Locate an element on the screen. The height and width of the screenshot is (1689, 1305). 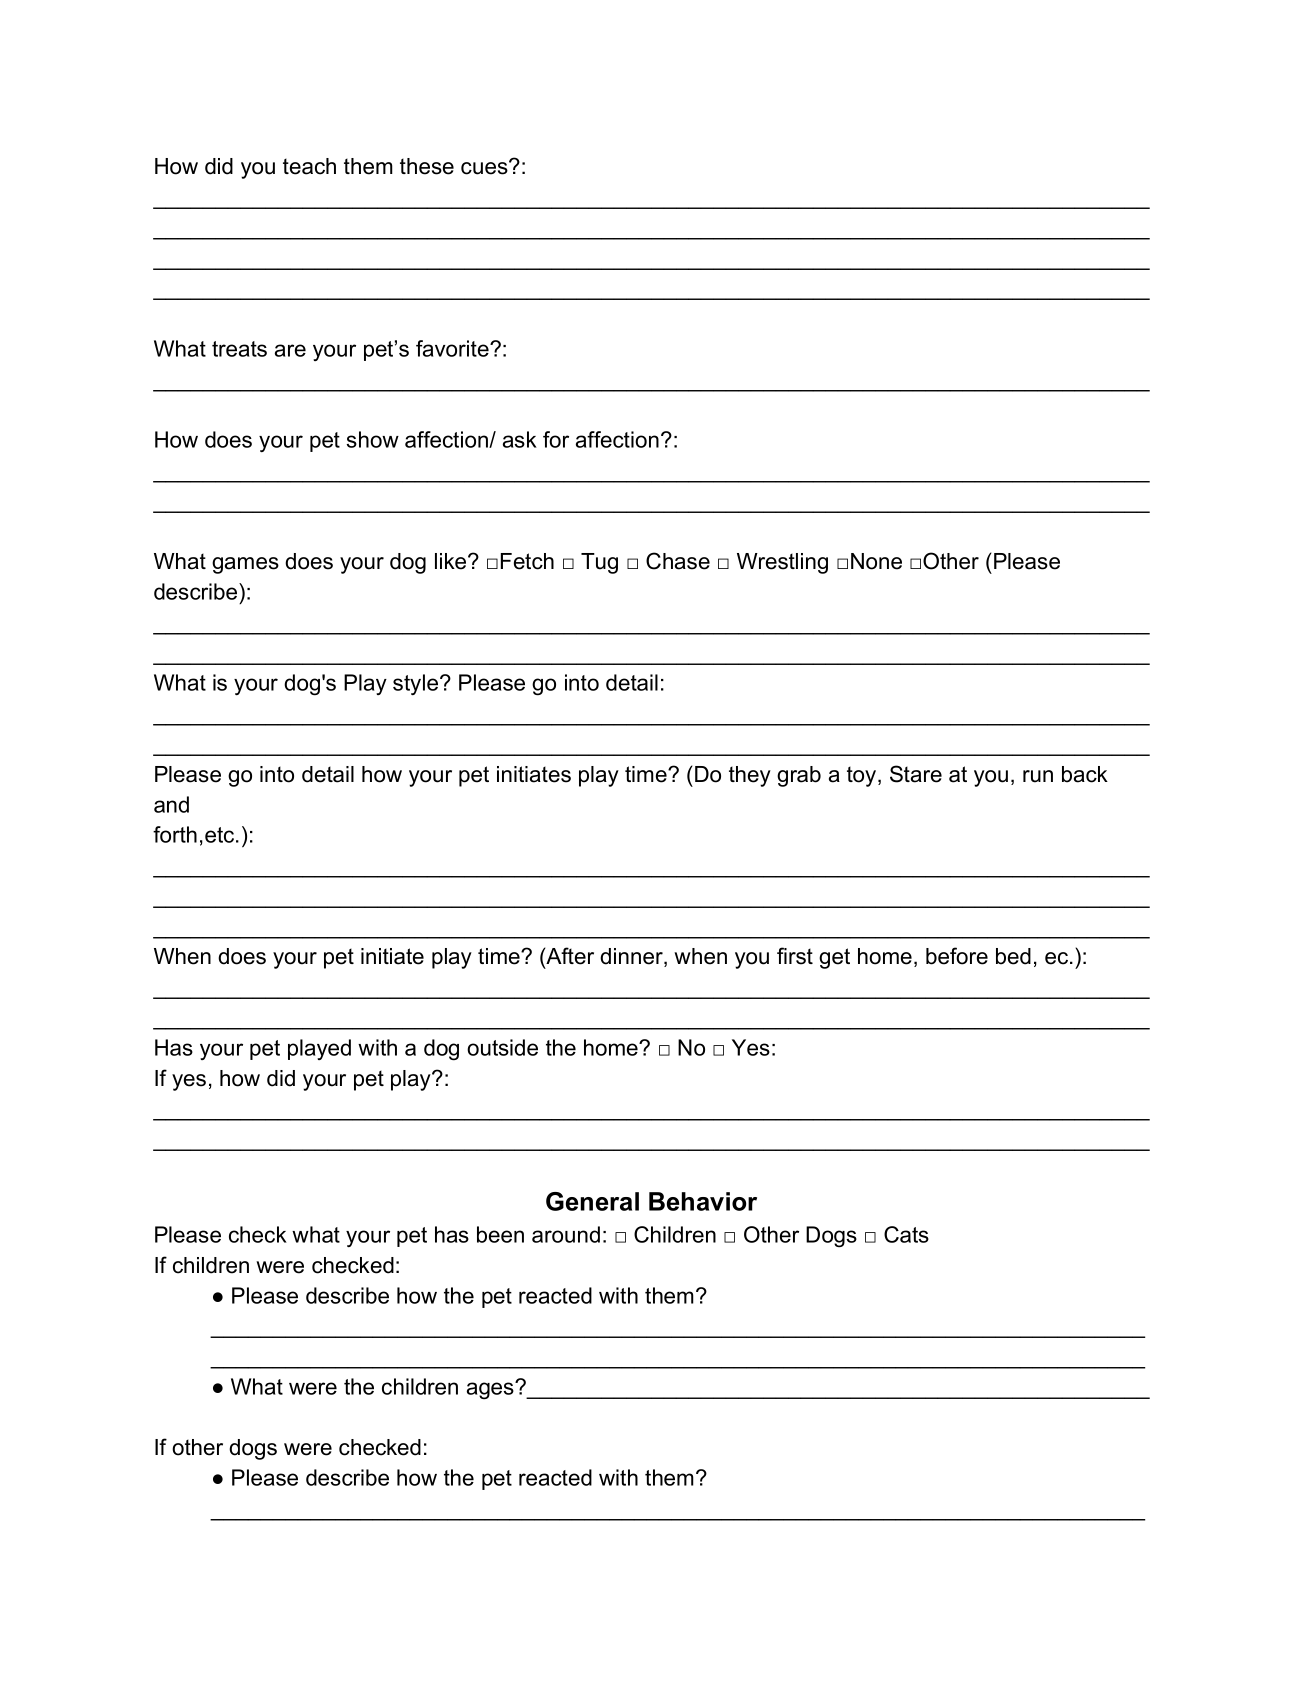
these is located at coordinates (427, 166).
